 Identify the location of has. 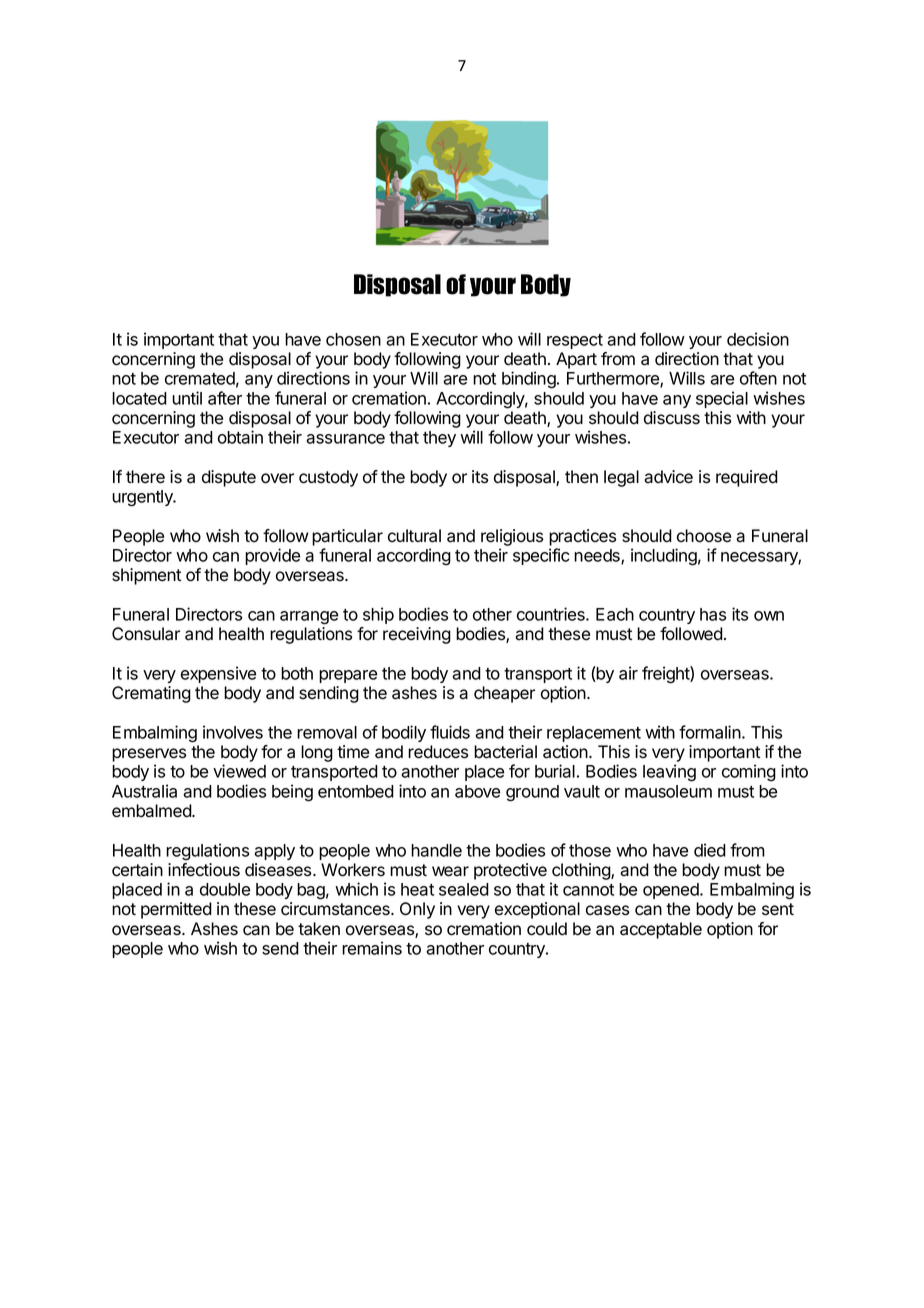
(713, 614).
